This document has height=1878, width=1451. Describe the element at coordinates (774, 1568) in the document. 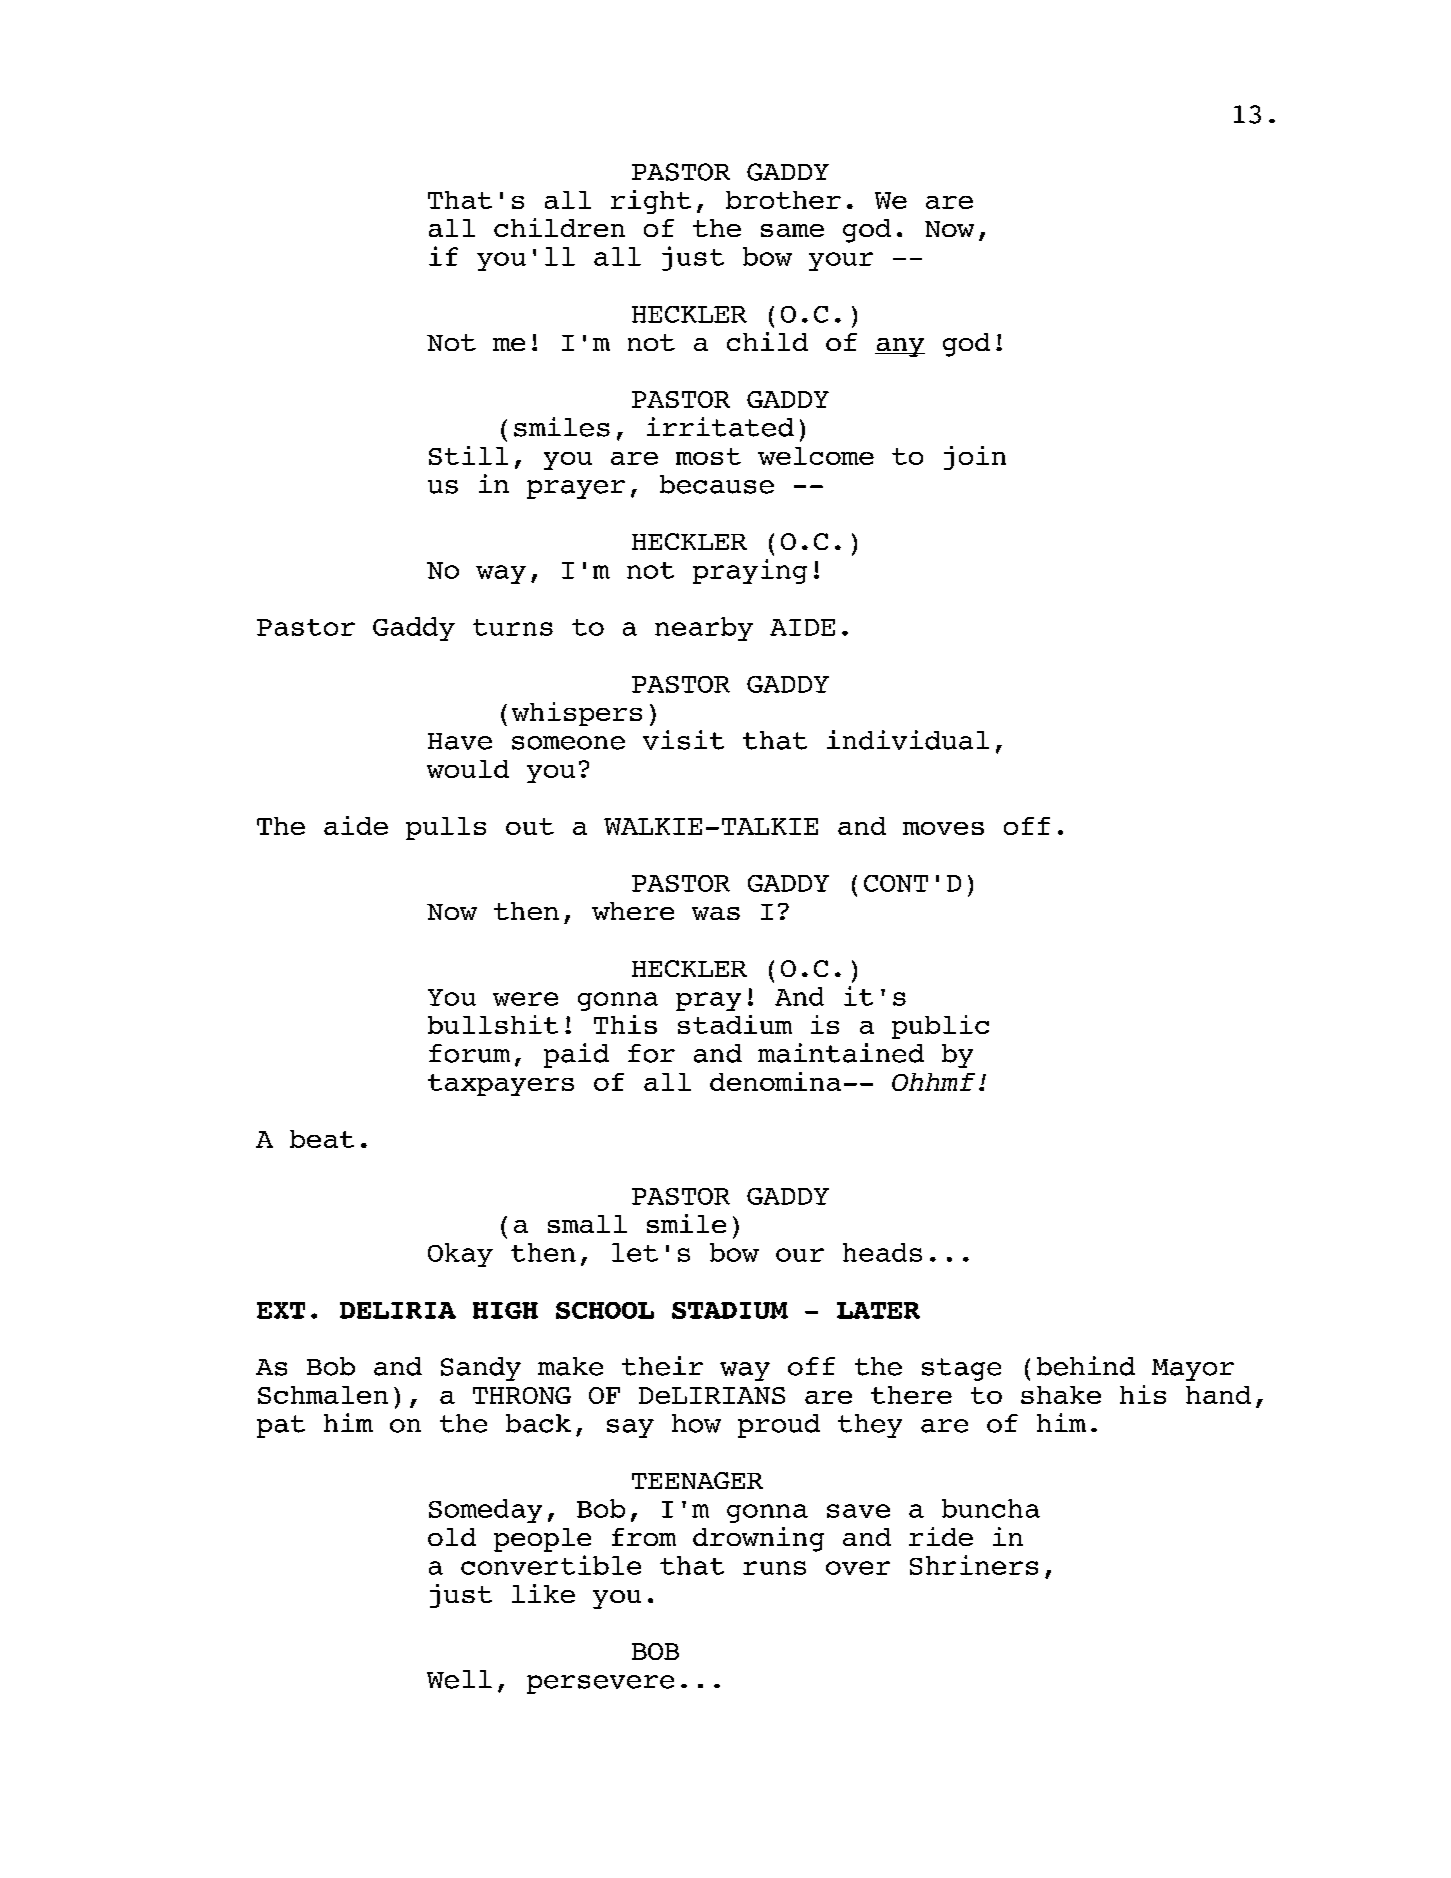

I see `runs` at that location.
